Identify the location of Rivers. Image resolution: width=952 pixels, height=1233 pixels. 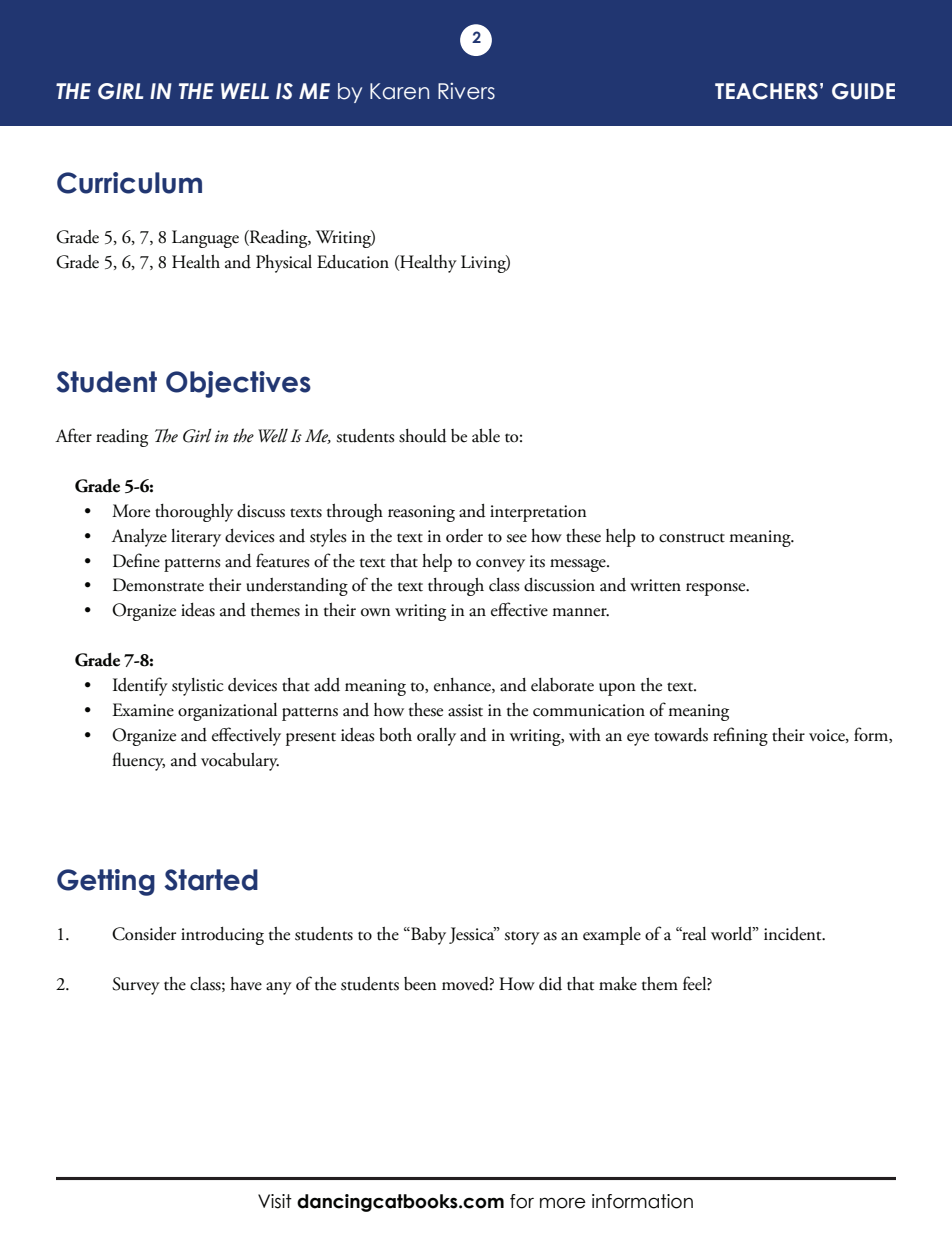
(466, 91).
